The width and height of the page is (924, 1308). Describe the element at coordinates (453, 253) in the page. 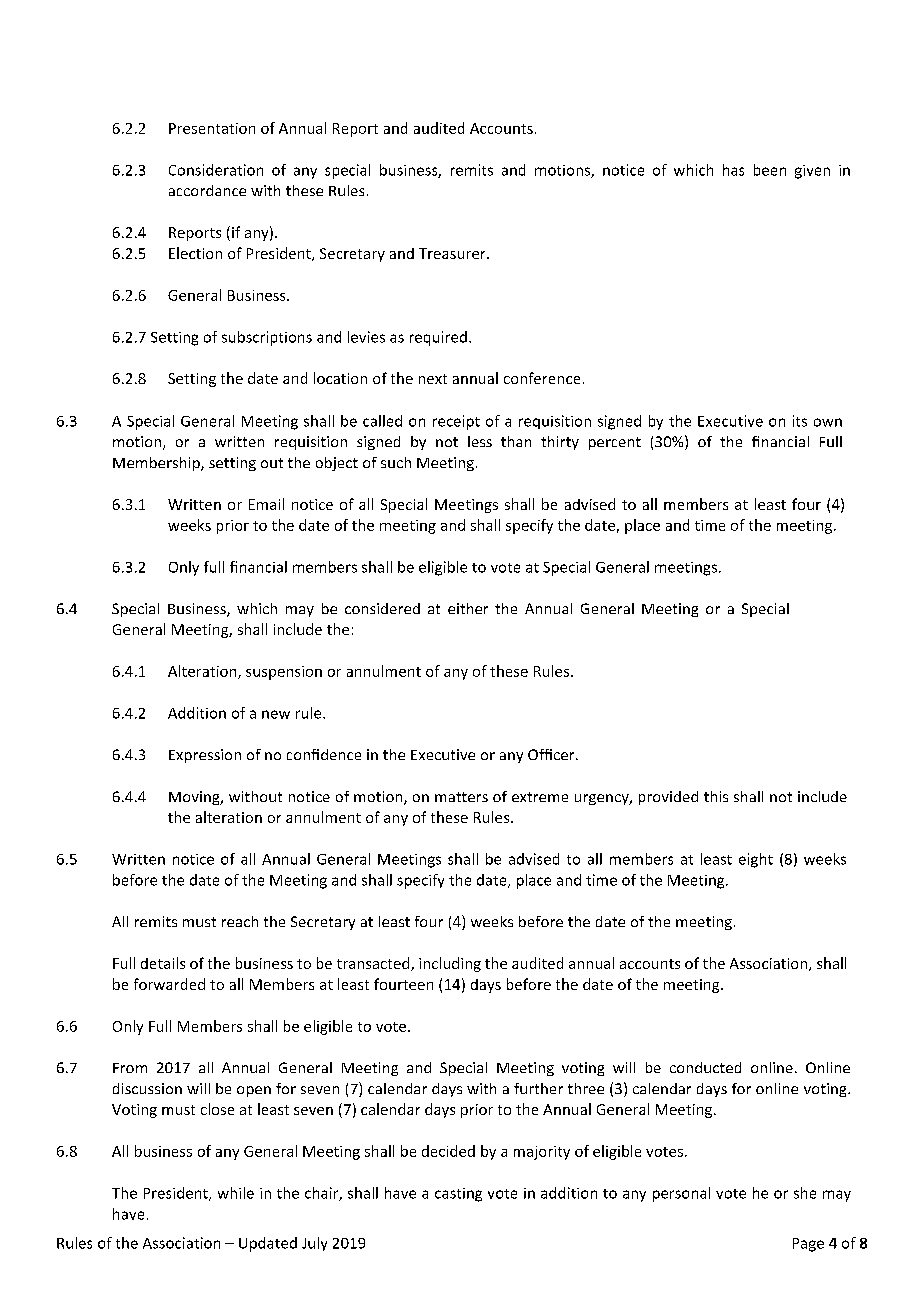

I see `Treasurer` at that location.
